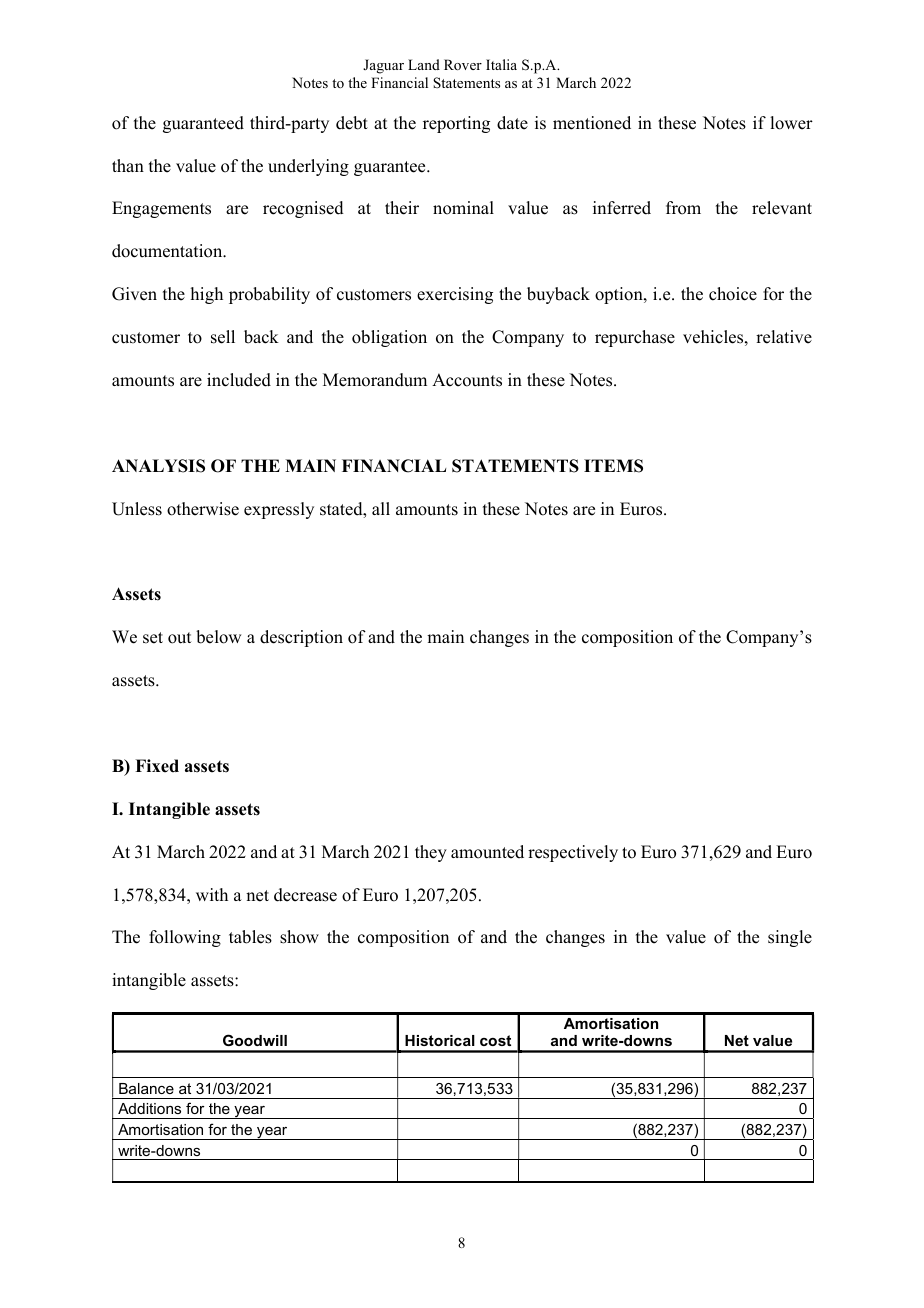  What do you see at coordinates (791, 123) in the screenshot?
I see `lower` at bounding box center [791, 123].
